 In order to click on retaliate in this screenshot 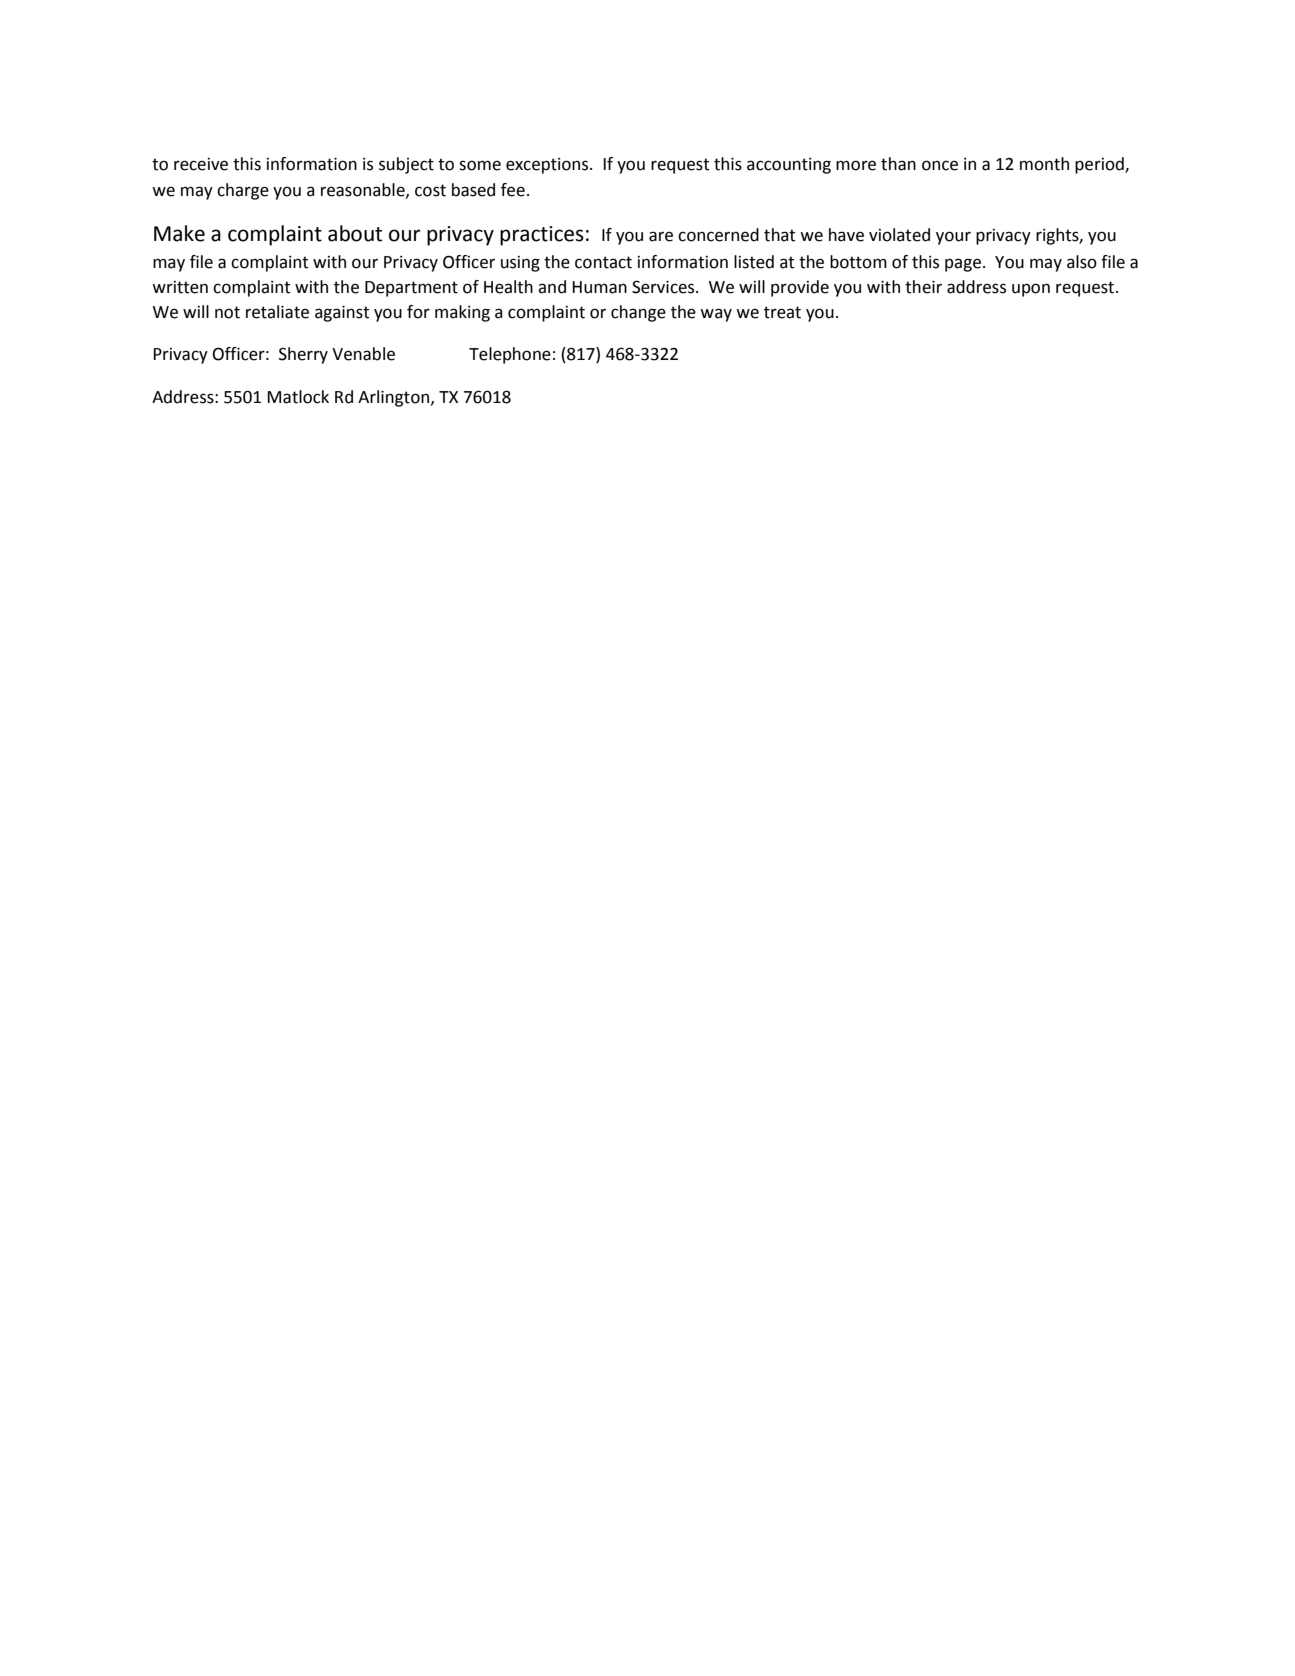, I will do `click(277, 312)`.
